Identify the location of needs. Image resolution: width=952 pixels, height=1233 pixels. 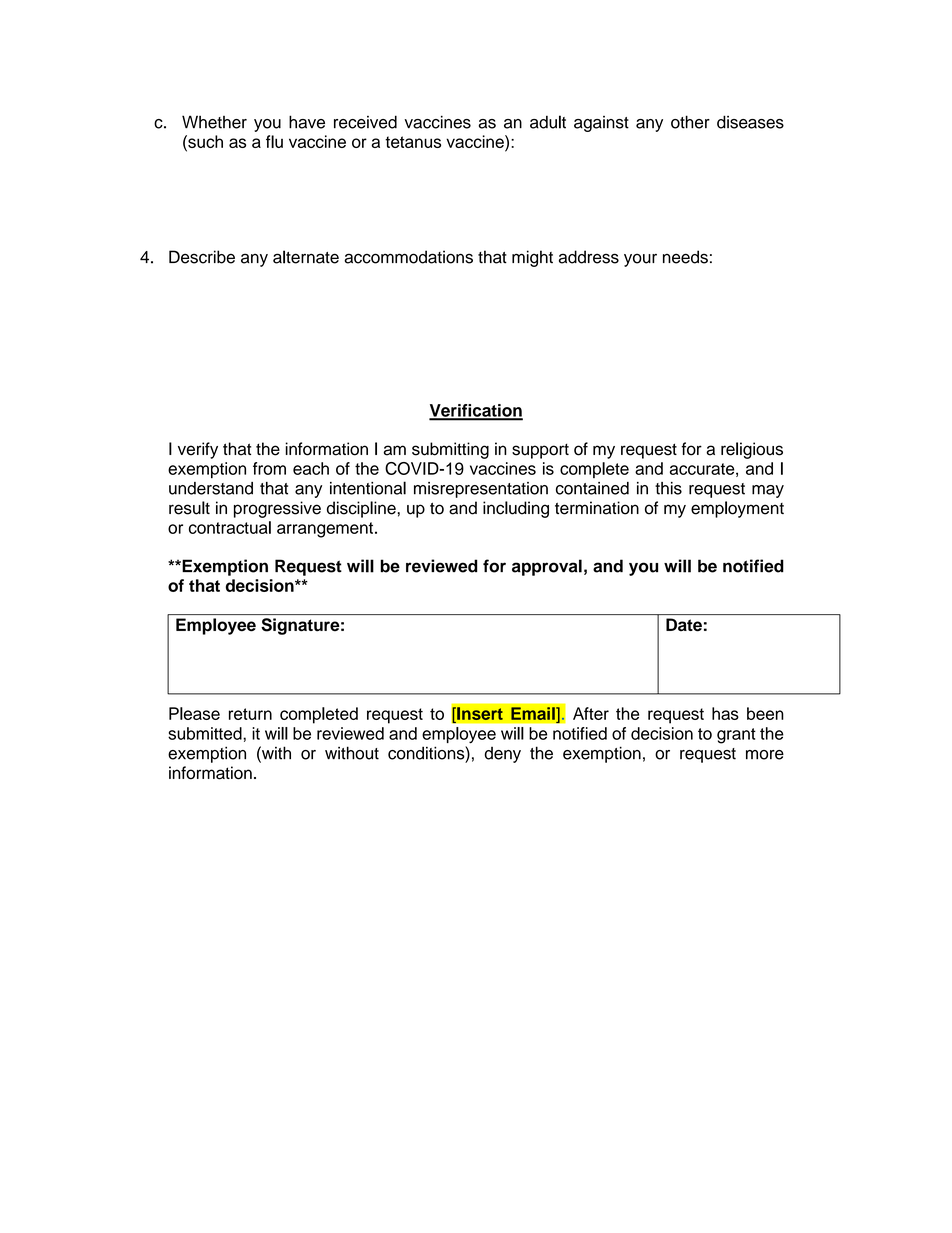
(685, 257).
